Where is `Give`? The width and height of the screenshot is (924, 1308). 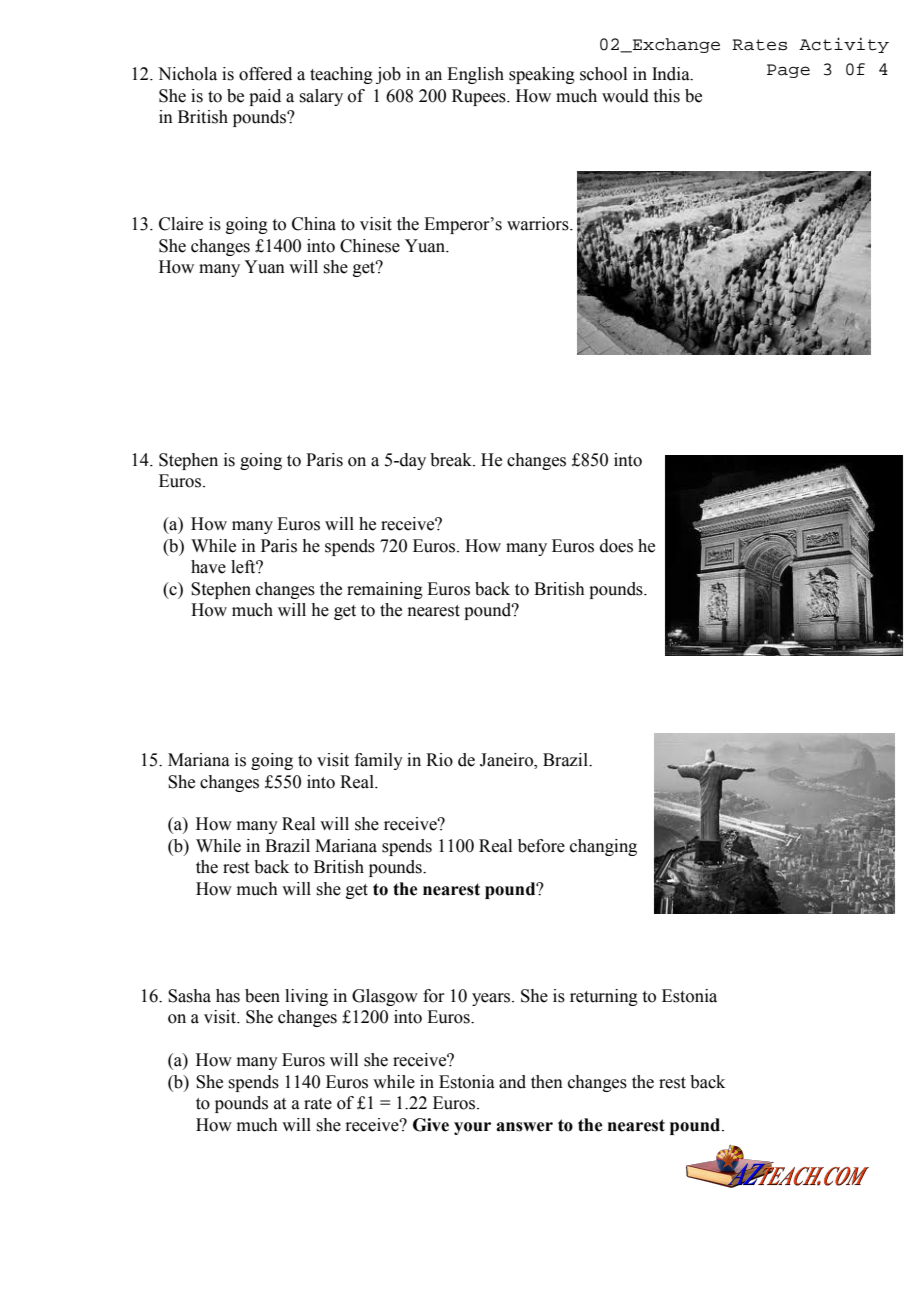
Give is located at coordinates (431, 1125).
